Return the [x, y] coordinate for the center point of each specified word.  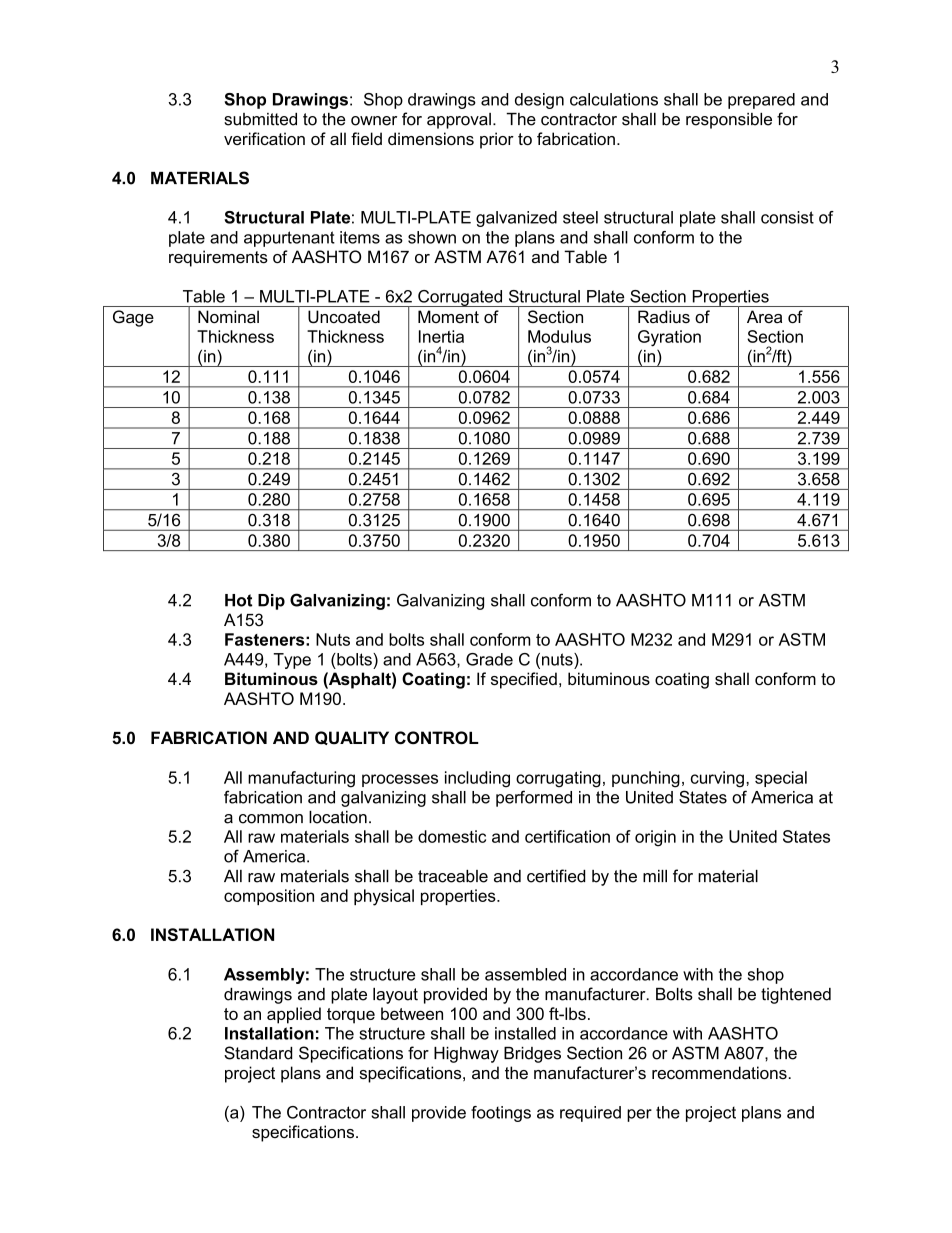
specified [524, 680]
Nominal [228, 316]
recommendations [719, 1072]
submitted [260, 119]
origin [655, 838]
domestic [452, 836]
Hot [238, 600]
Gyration [669, 338]
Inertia [441, 336]
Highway [466, 1055]
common [271, 819]
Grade [489, 659]
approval [459, 121]
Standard [258, 1053]
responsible [729, 121]
